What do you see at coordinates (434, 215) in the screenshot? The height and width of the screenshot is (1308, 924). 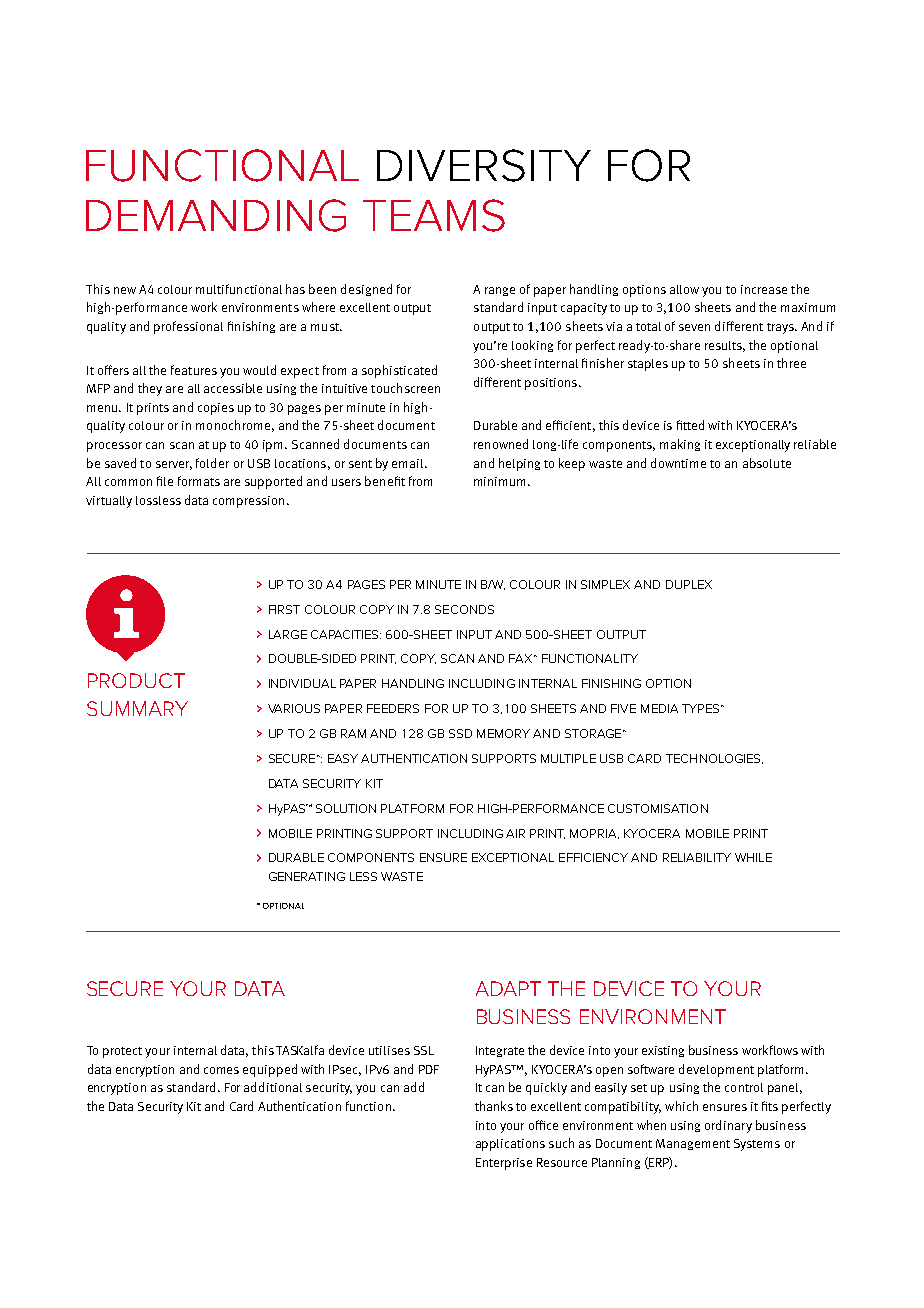 I see `TEAMS` at bounding box center [434, 215].
